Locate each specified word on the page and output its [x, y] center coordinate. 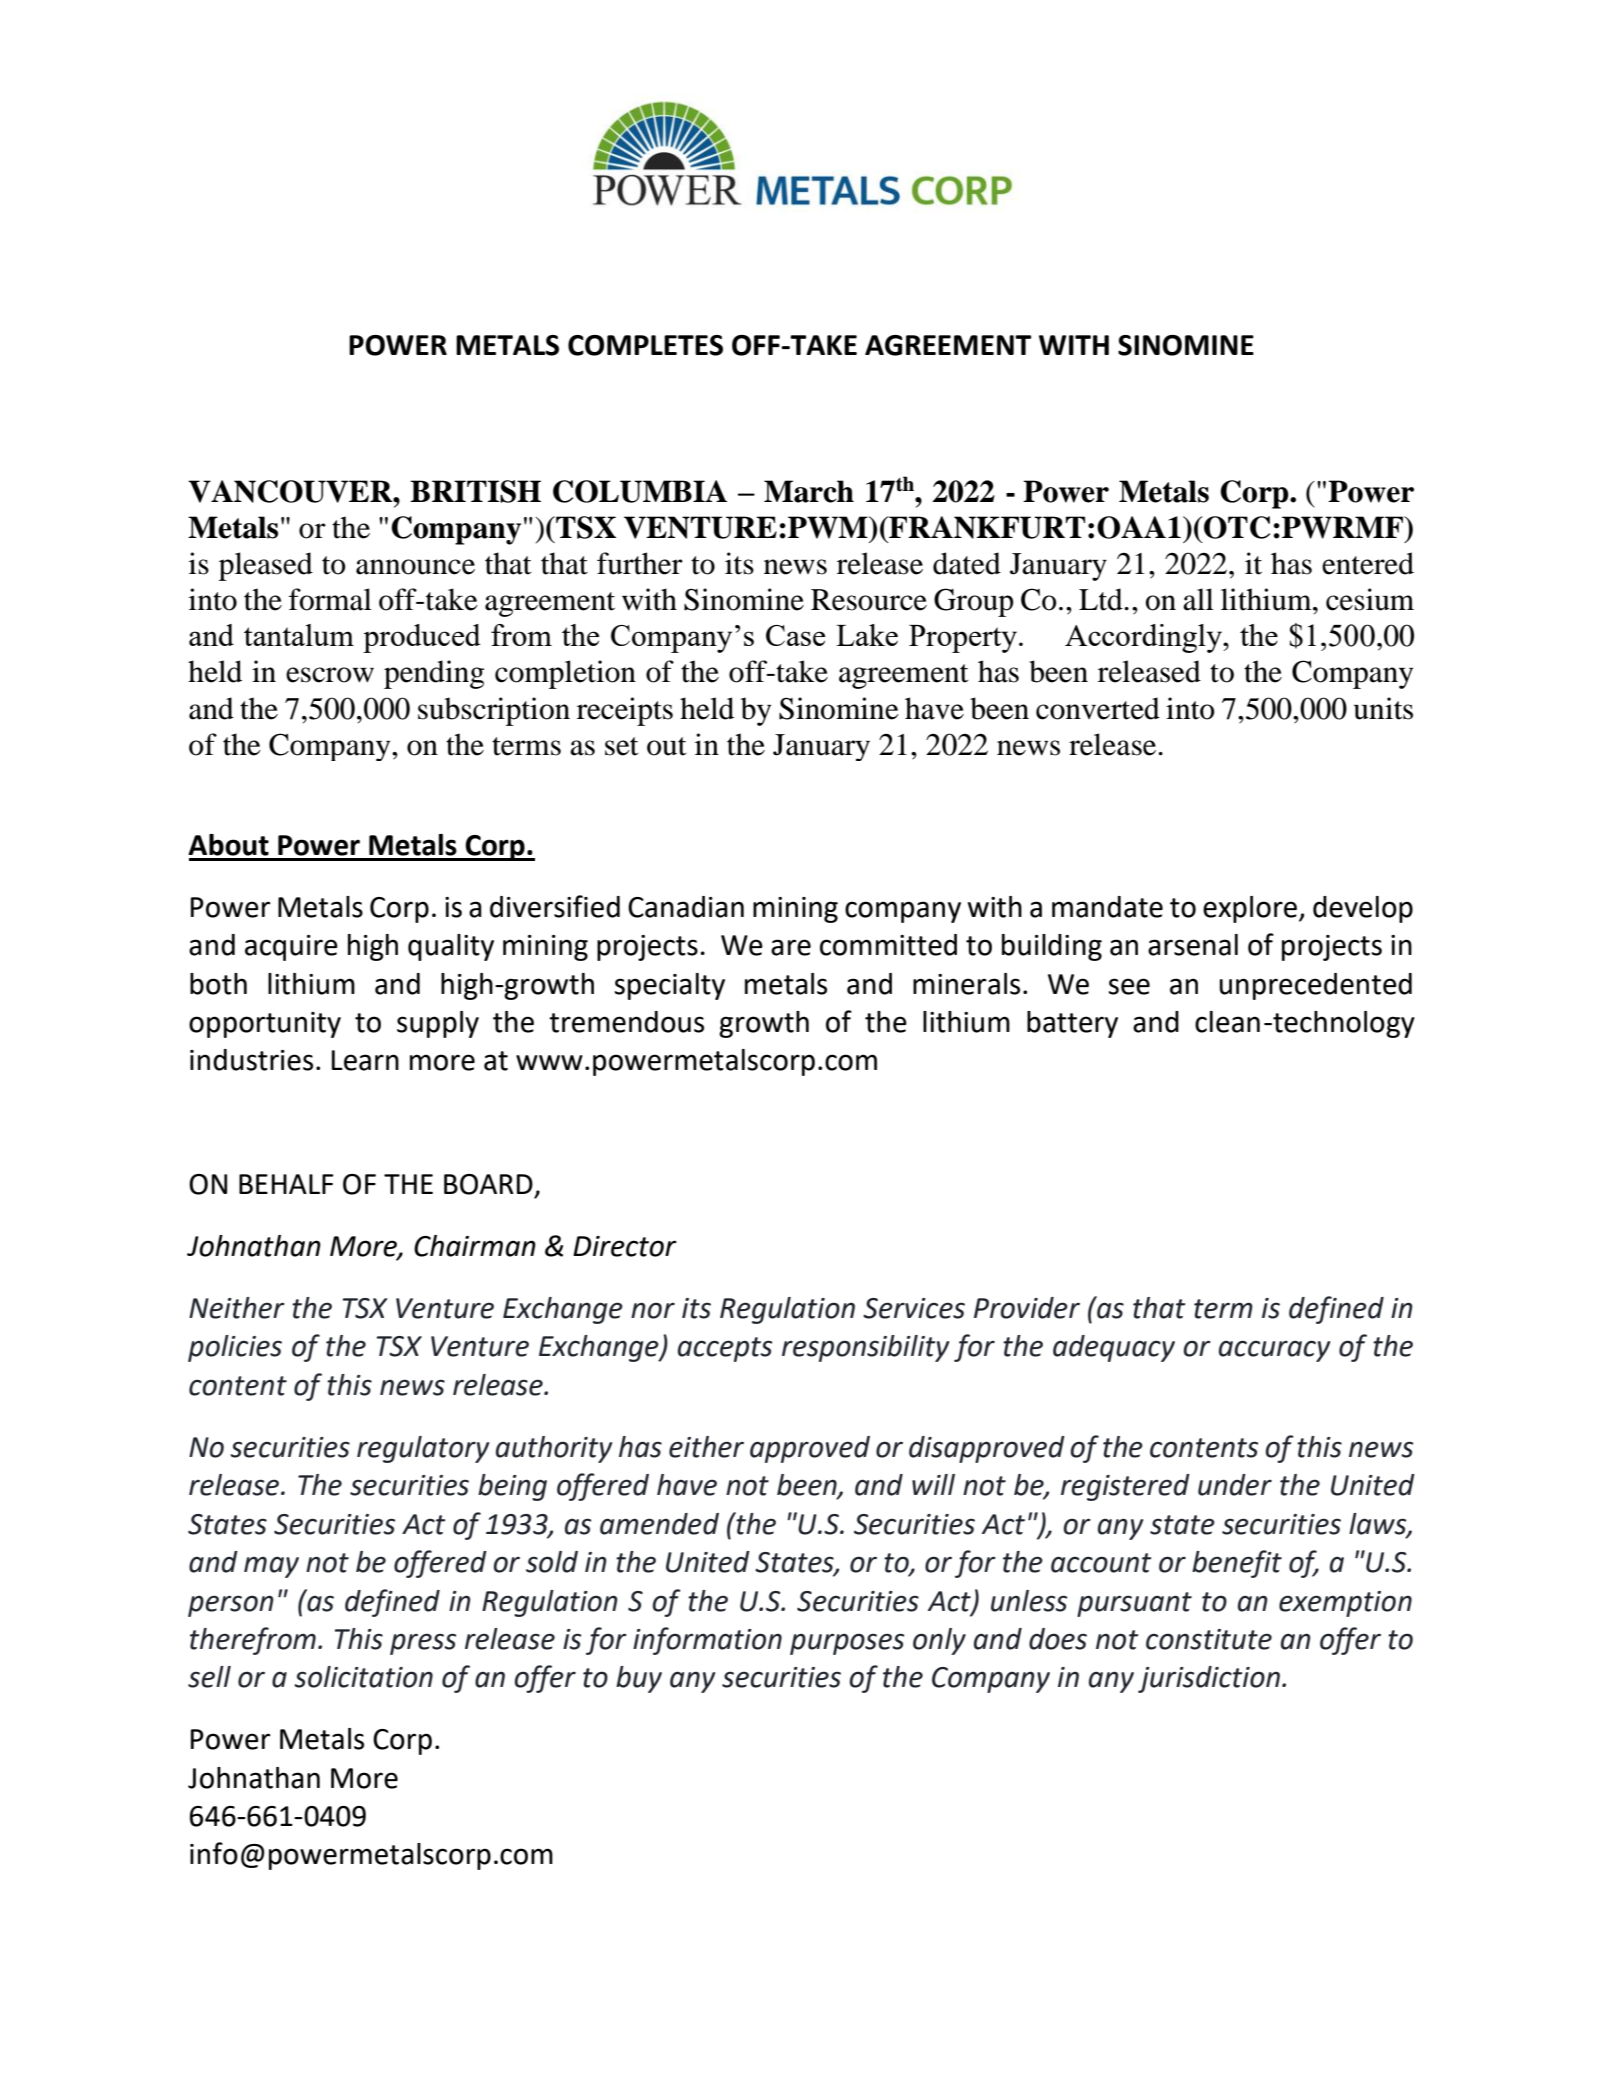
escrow [330, 675]
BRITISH [475, 491]
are [791, 947]
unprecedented [1315, 986]
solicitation [363, 1677]
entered [1368, 563]
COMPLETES [645, 345]
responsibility [865, 1348]
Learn [365, 1060]
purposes [847, 1644]
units [1383, 708]
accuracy [1274, 1351]
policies [235, 1348]
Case [795, 635]
